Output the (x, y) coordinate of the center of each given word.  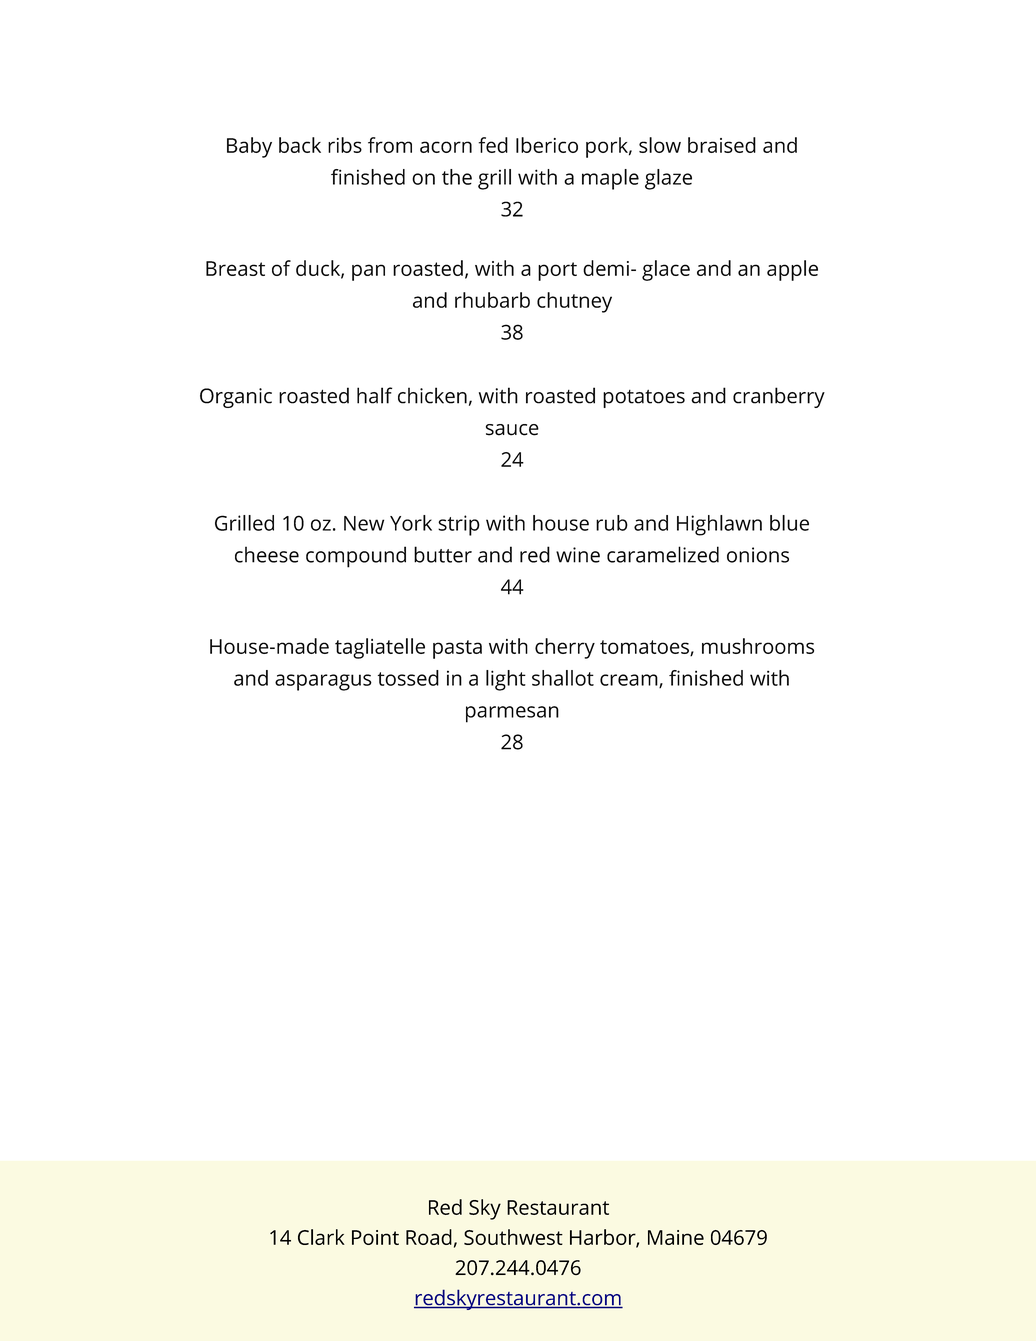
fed (493, 145)
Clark (321, 1237)
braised (722, 145)
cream (630, 681)
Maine (676, 1237)
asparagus (323, 682)
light (506, 680)
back (300, 145)
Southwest (513, 1237)
